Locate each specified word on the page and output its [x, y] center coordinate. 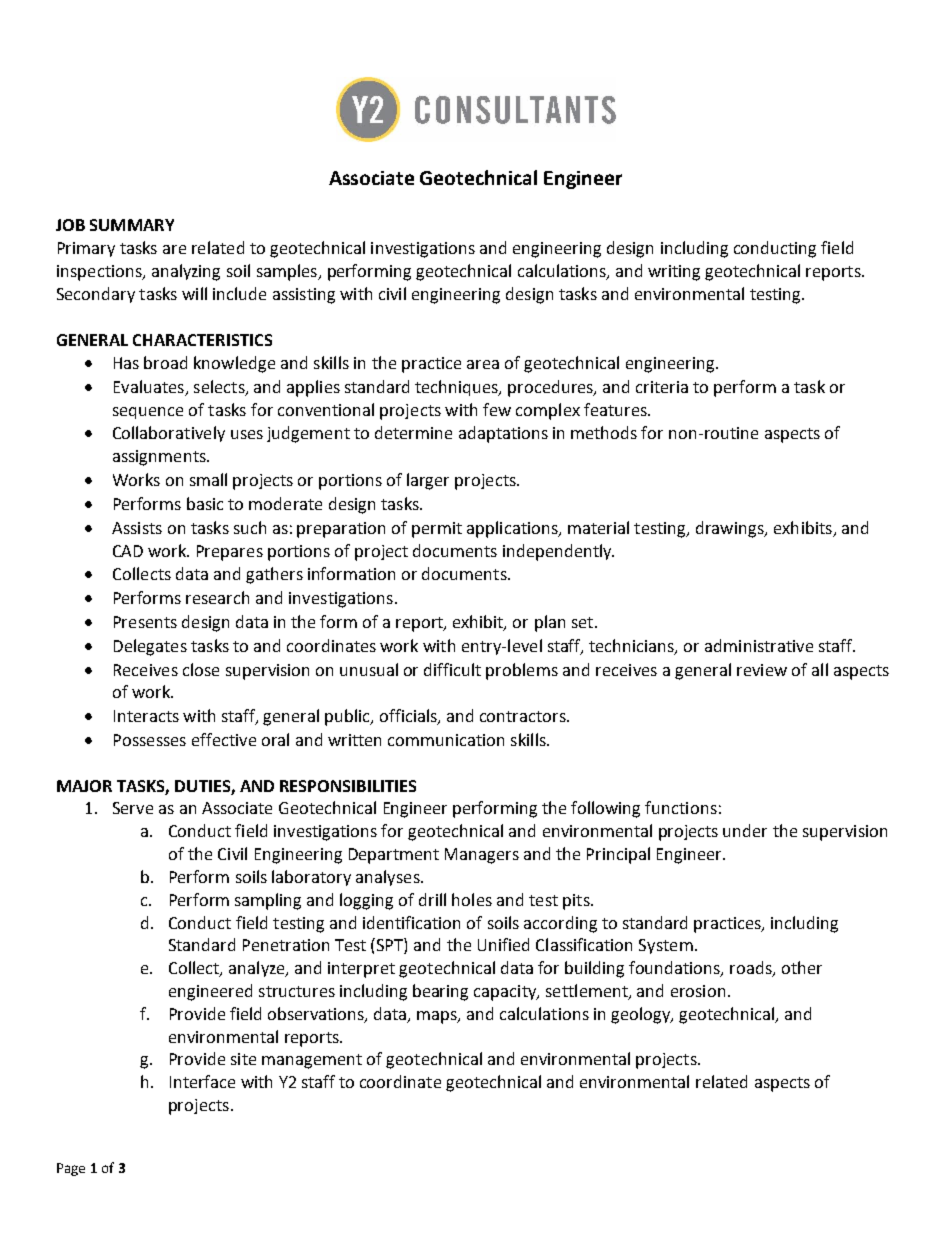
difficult [452, 669]
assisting [304, 296]
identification [411, 922]
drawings [731, 529]
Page [71, 1169]
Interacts [146, 716]
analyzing [186, 272]
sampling [268, 901]
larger [428, 481]
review [762, 670]
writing [674, 273]
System [666, 946]
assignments [160, 458]
